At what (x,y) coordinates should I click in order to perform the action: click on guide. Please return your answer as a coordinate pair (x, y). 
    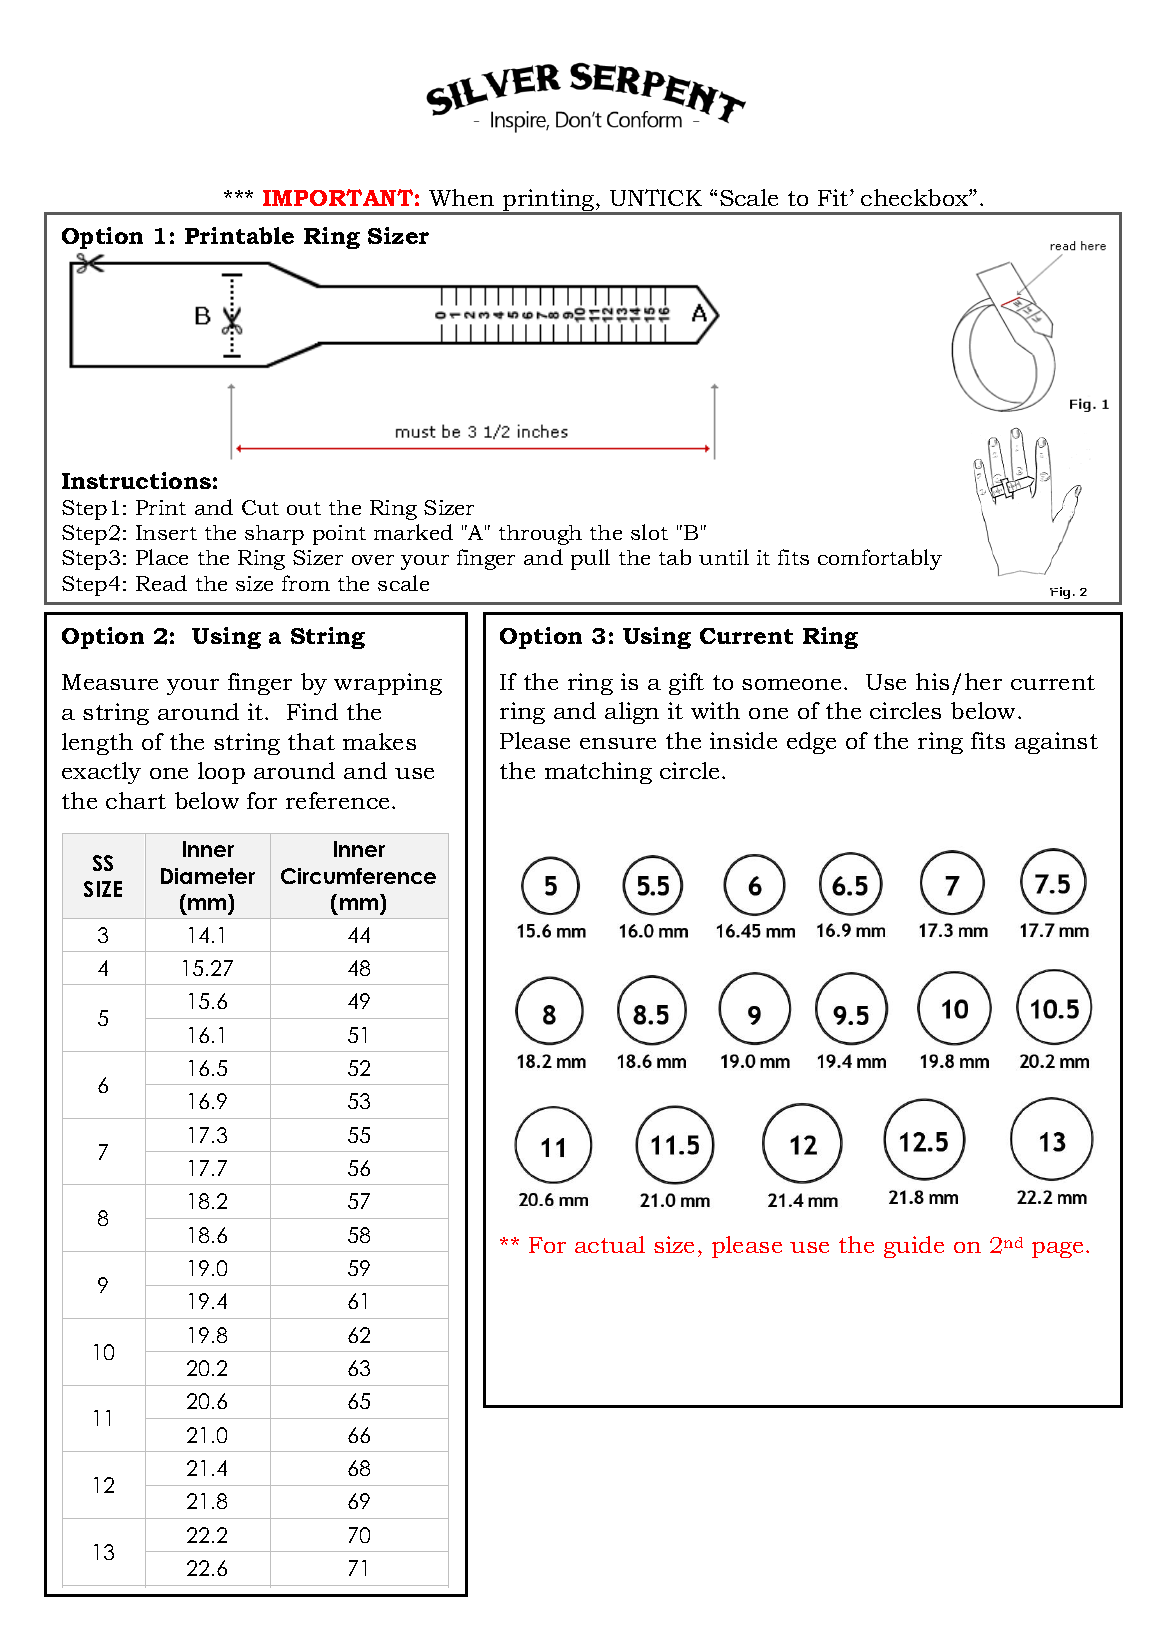
    Looking at the image, I should click on (914, 1247).
